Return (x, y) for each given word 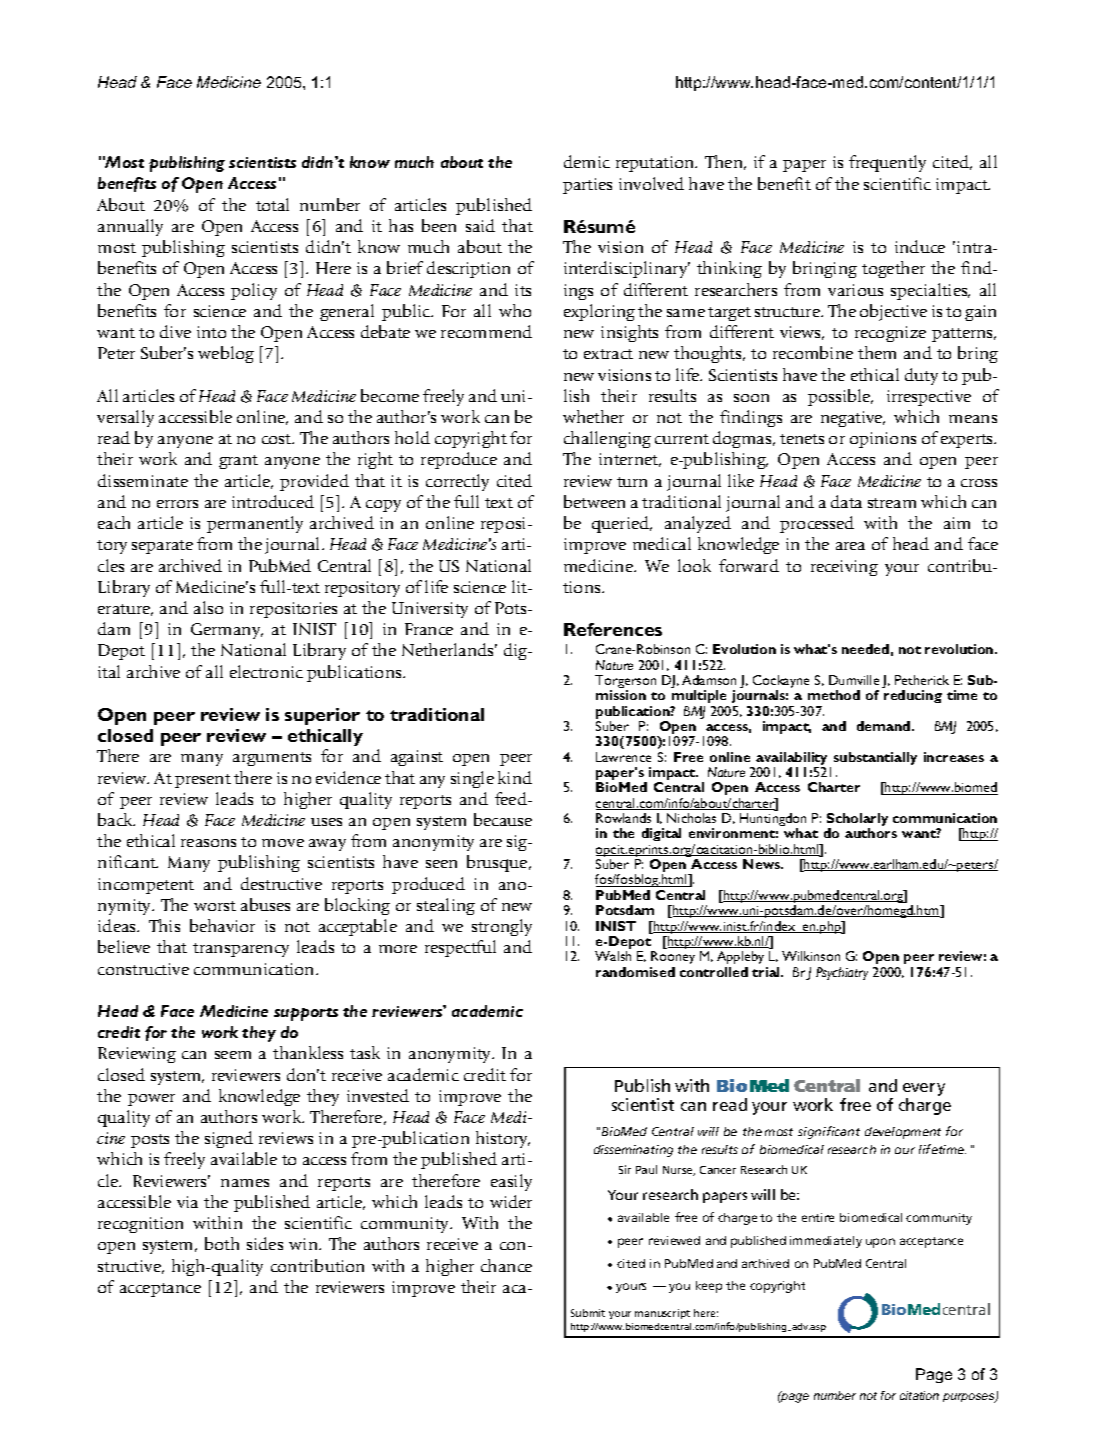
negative (853, 419)
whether (593, 416)
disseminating (633, 1151)
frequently (887, 163)
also (208, 607)
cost (278, 439)
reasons (208, 843)
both (222, 1243)
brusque (498, 863)
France (429, 629)
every (924, 1089)
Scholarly (857, 821)
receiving (844, 568)
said (480, 225)
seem (233, 1055)
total (272, 204)
